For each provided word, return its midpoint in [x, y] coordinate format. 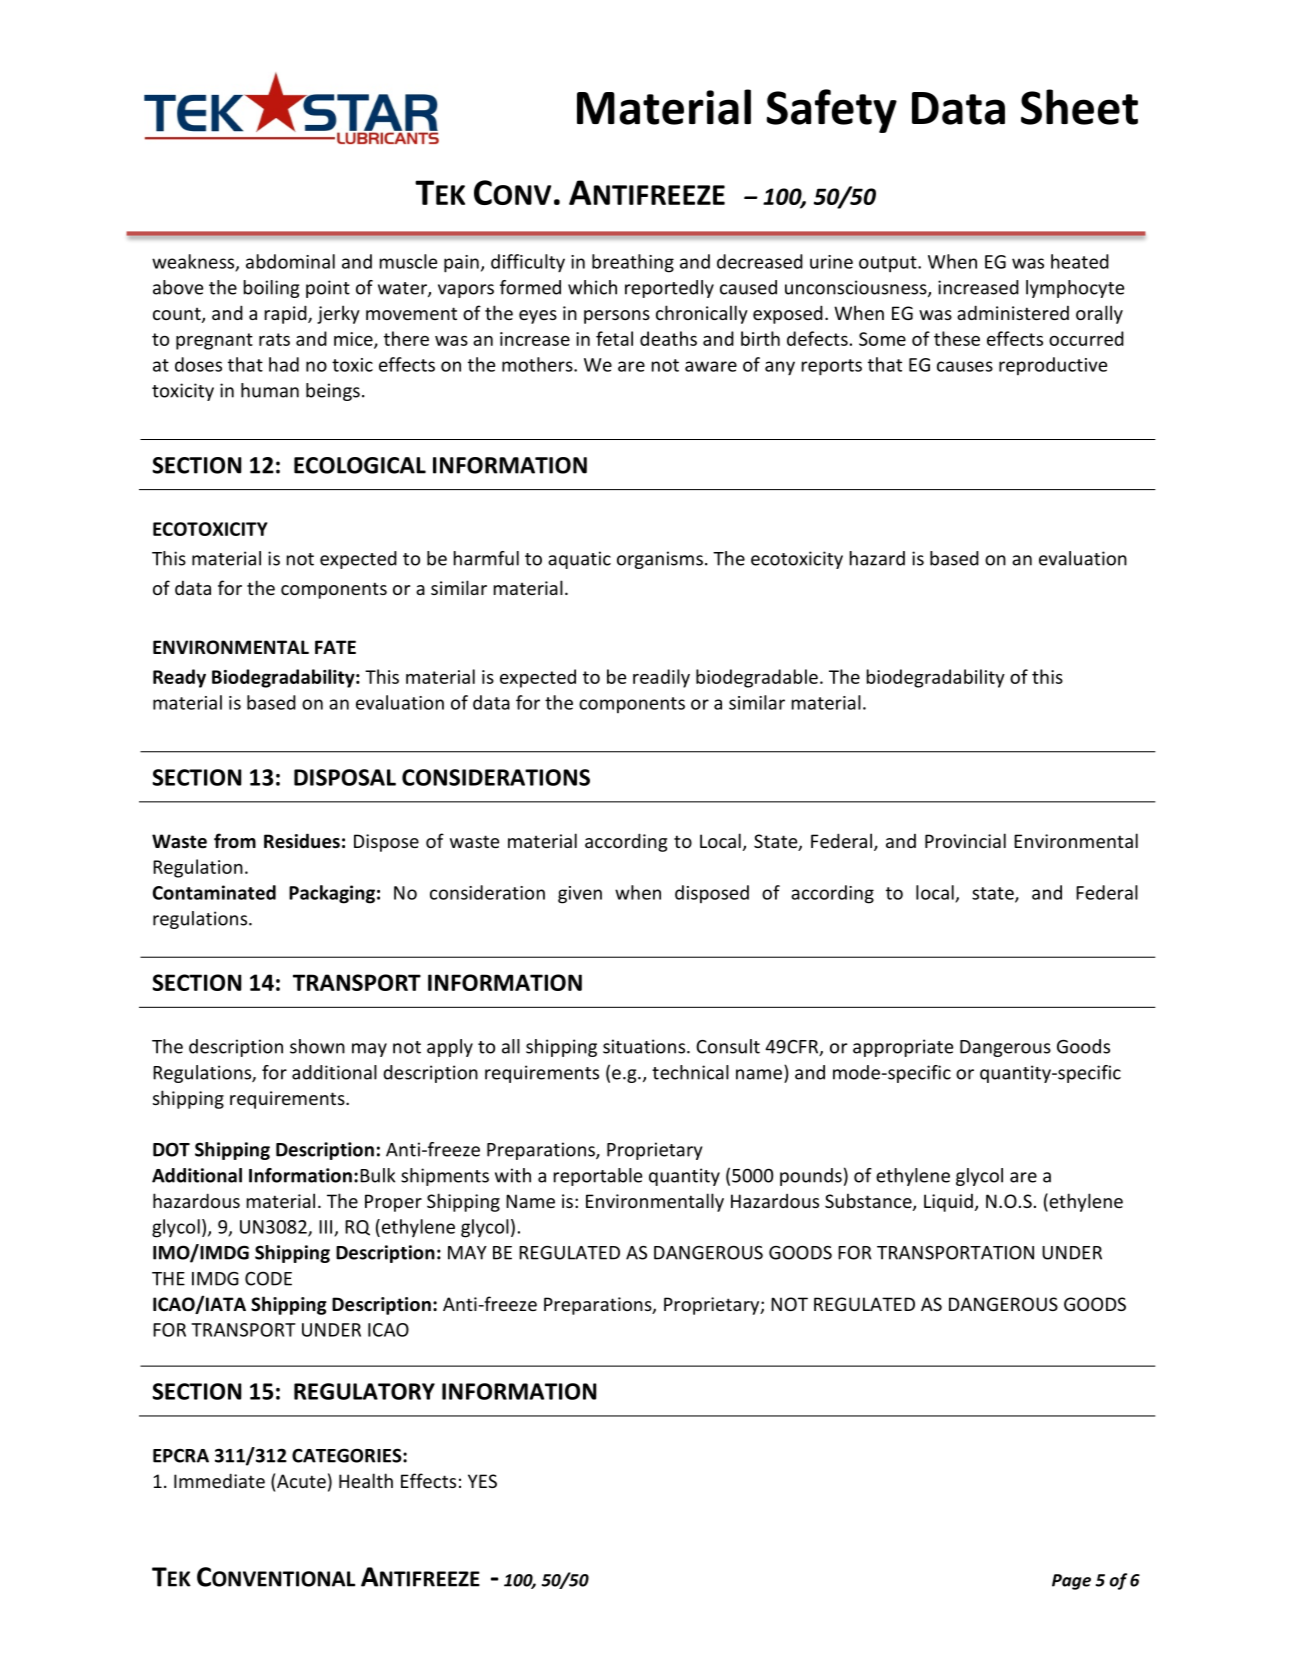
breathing [633, 263]
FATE [335, 647]
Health [366, 1480]
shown [317, 1046]
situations [644, 1046]
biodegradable [757, 678]
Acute [301, 1481]
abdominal [290, 261]
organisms [660, 560]
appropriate [903, 1048]
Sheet [1079, 107]
